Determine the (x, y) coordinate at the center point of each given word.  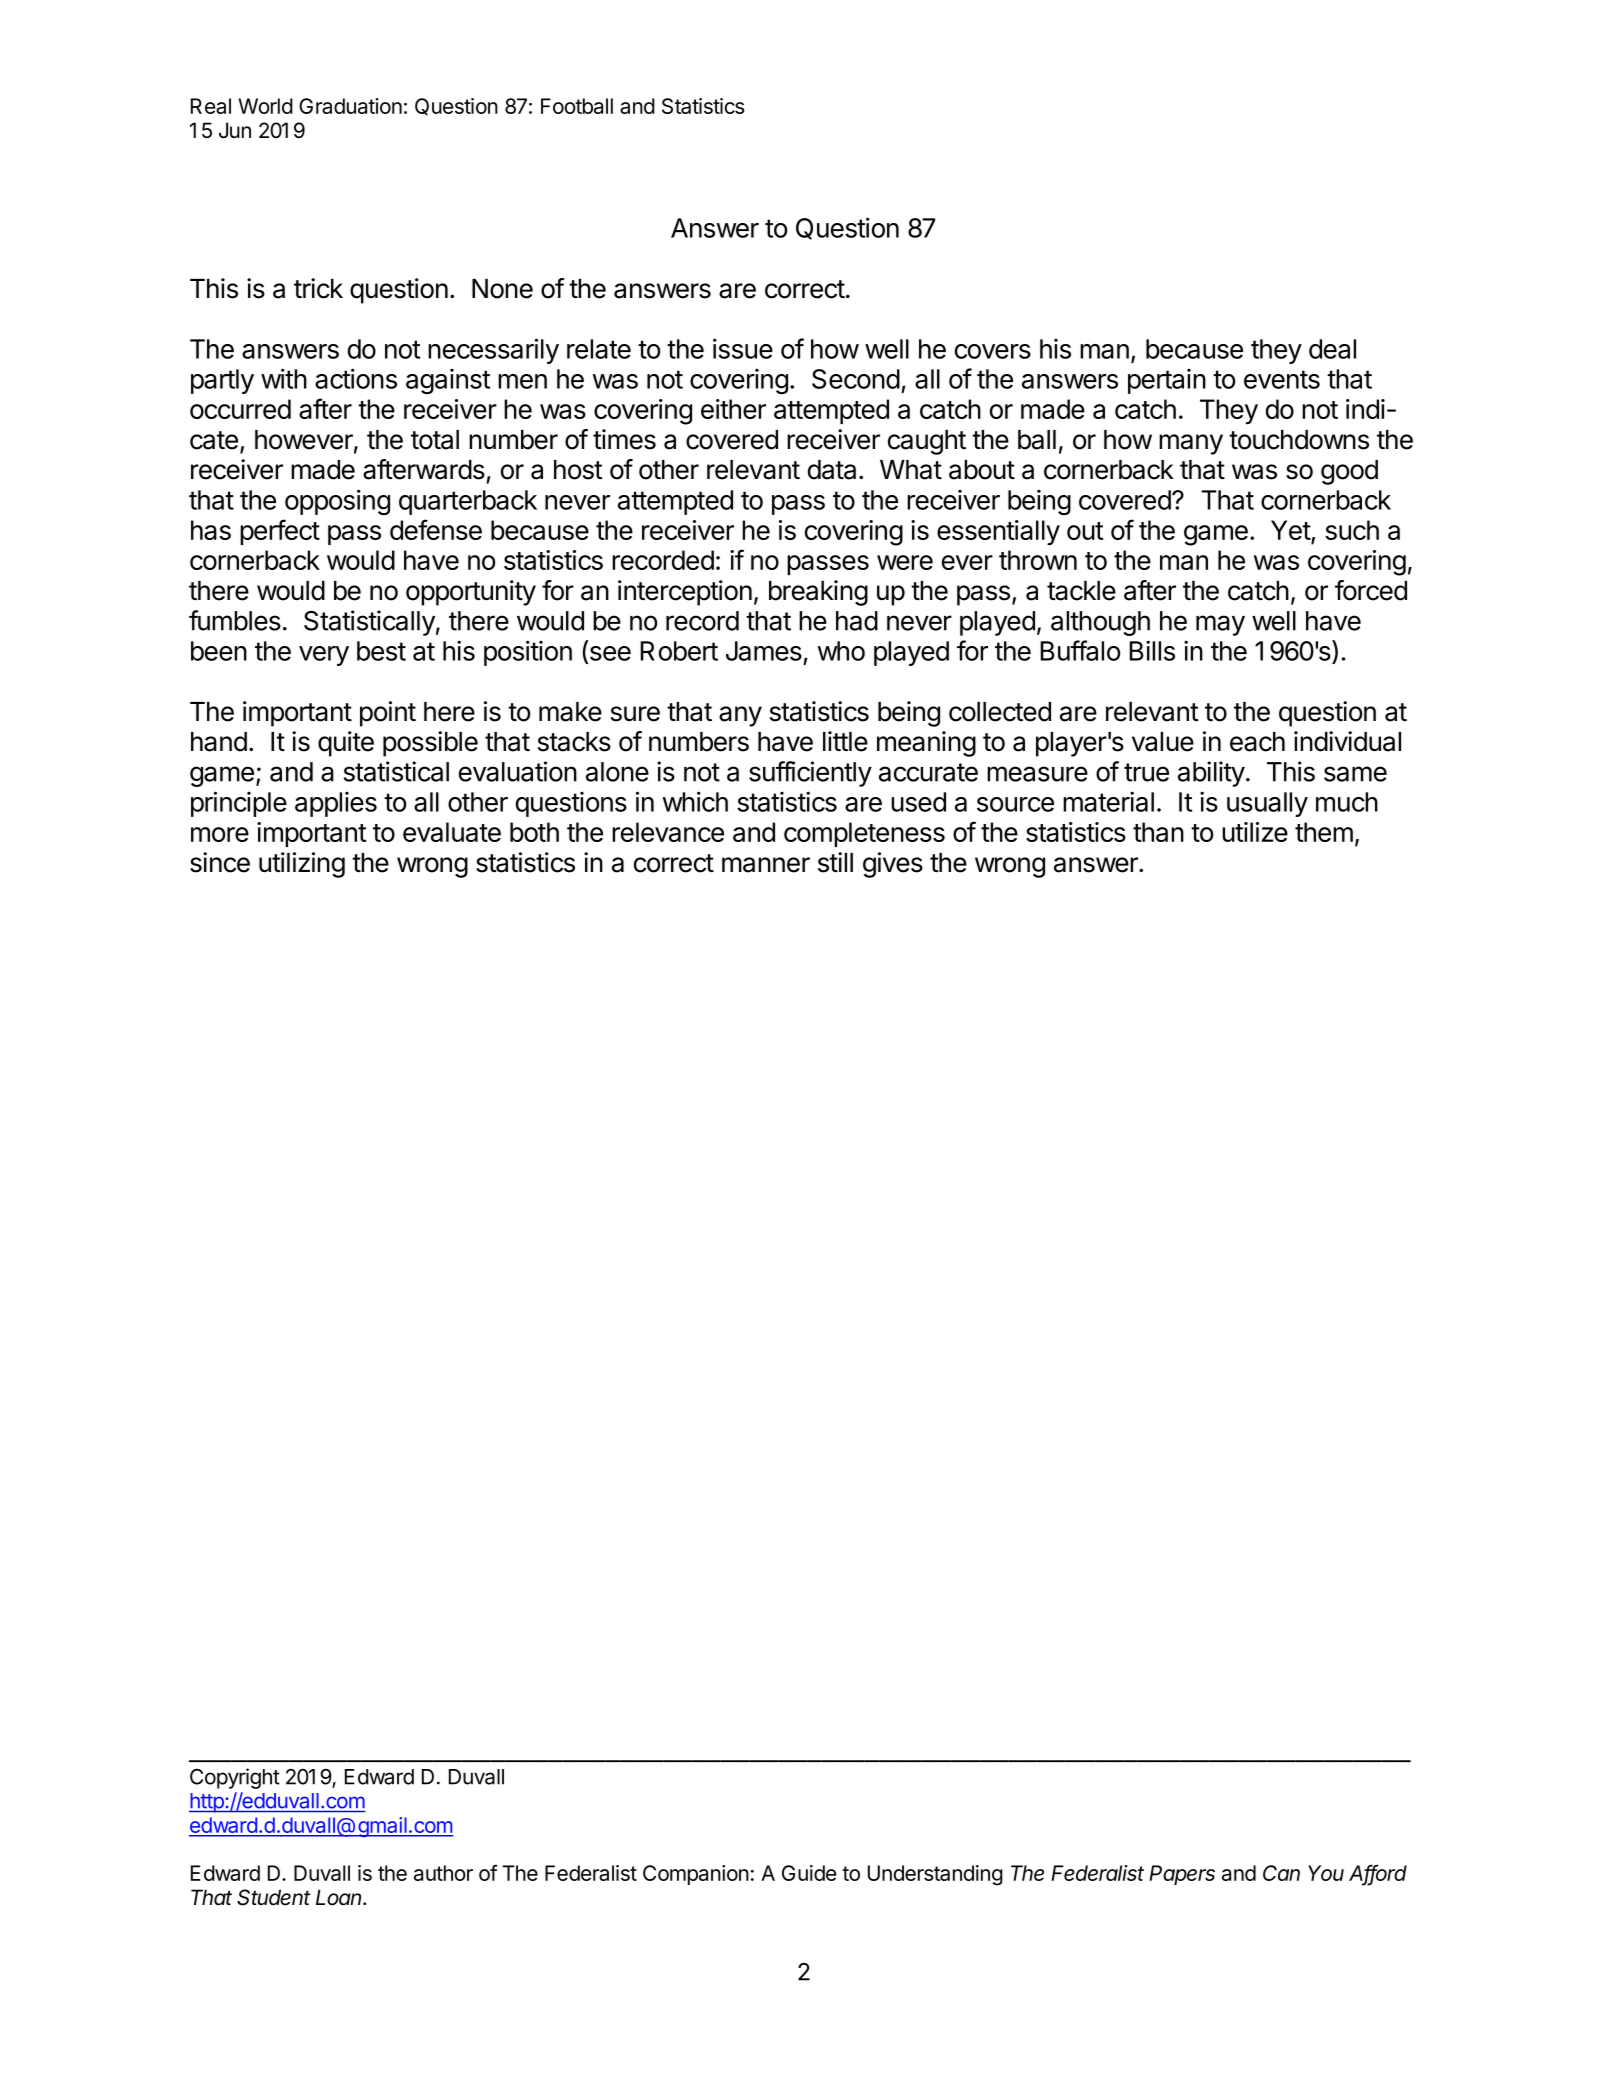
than (1158, 832)
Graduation (350, 106)
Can (1281, 1873)
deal (1332, 349)
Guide (809, 1873)
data (832, 470)
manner (766, 865)
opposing (337, 502)
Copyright (235, 1778)
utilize (1255, 832)
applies (336, 804)
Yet (1291, 531)
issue (743, 348)
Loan (340, 1897)
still (835, 862)
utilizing (302, 865)
